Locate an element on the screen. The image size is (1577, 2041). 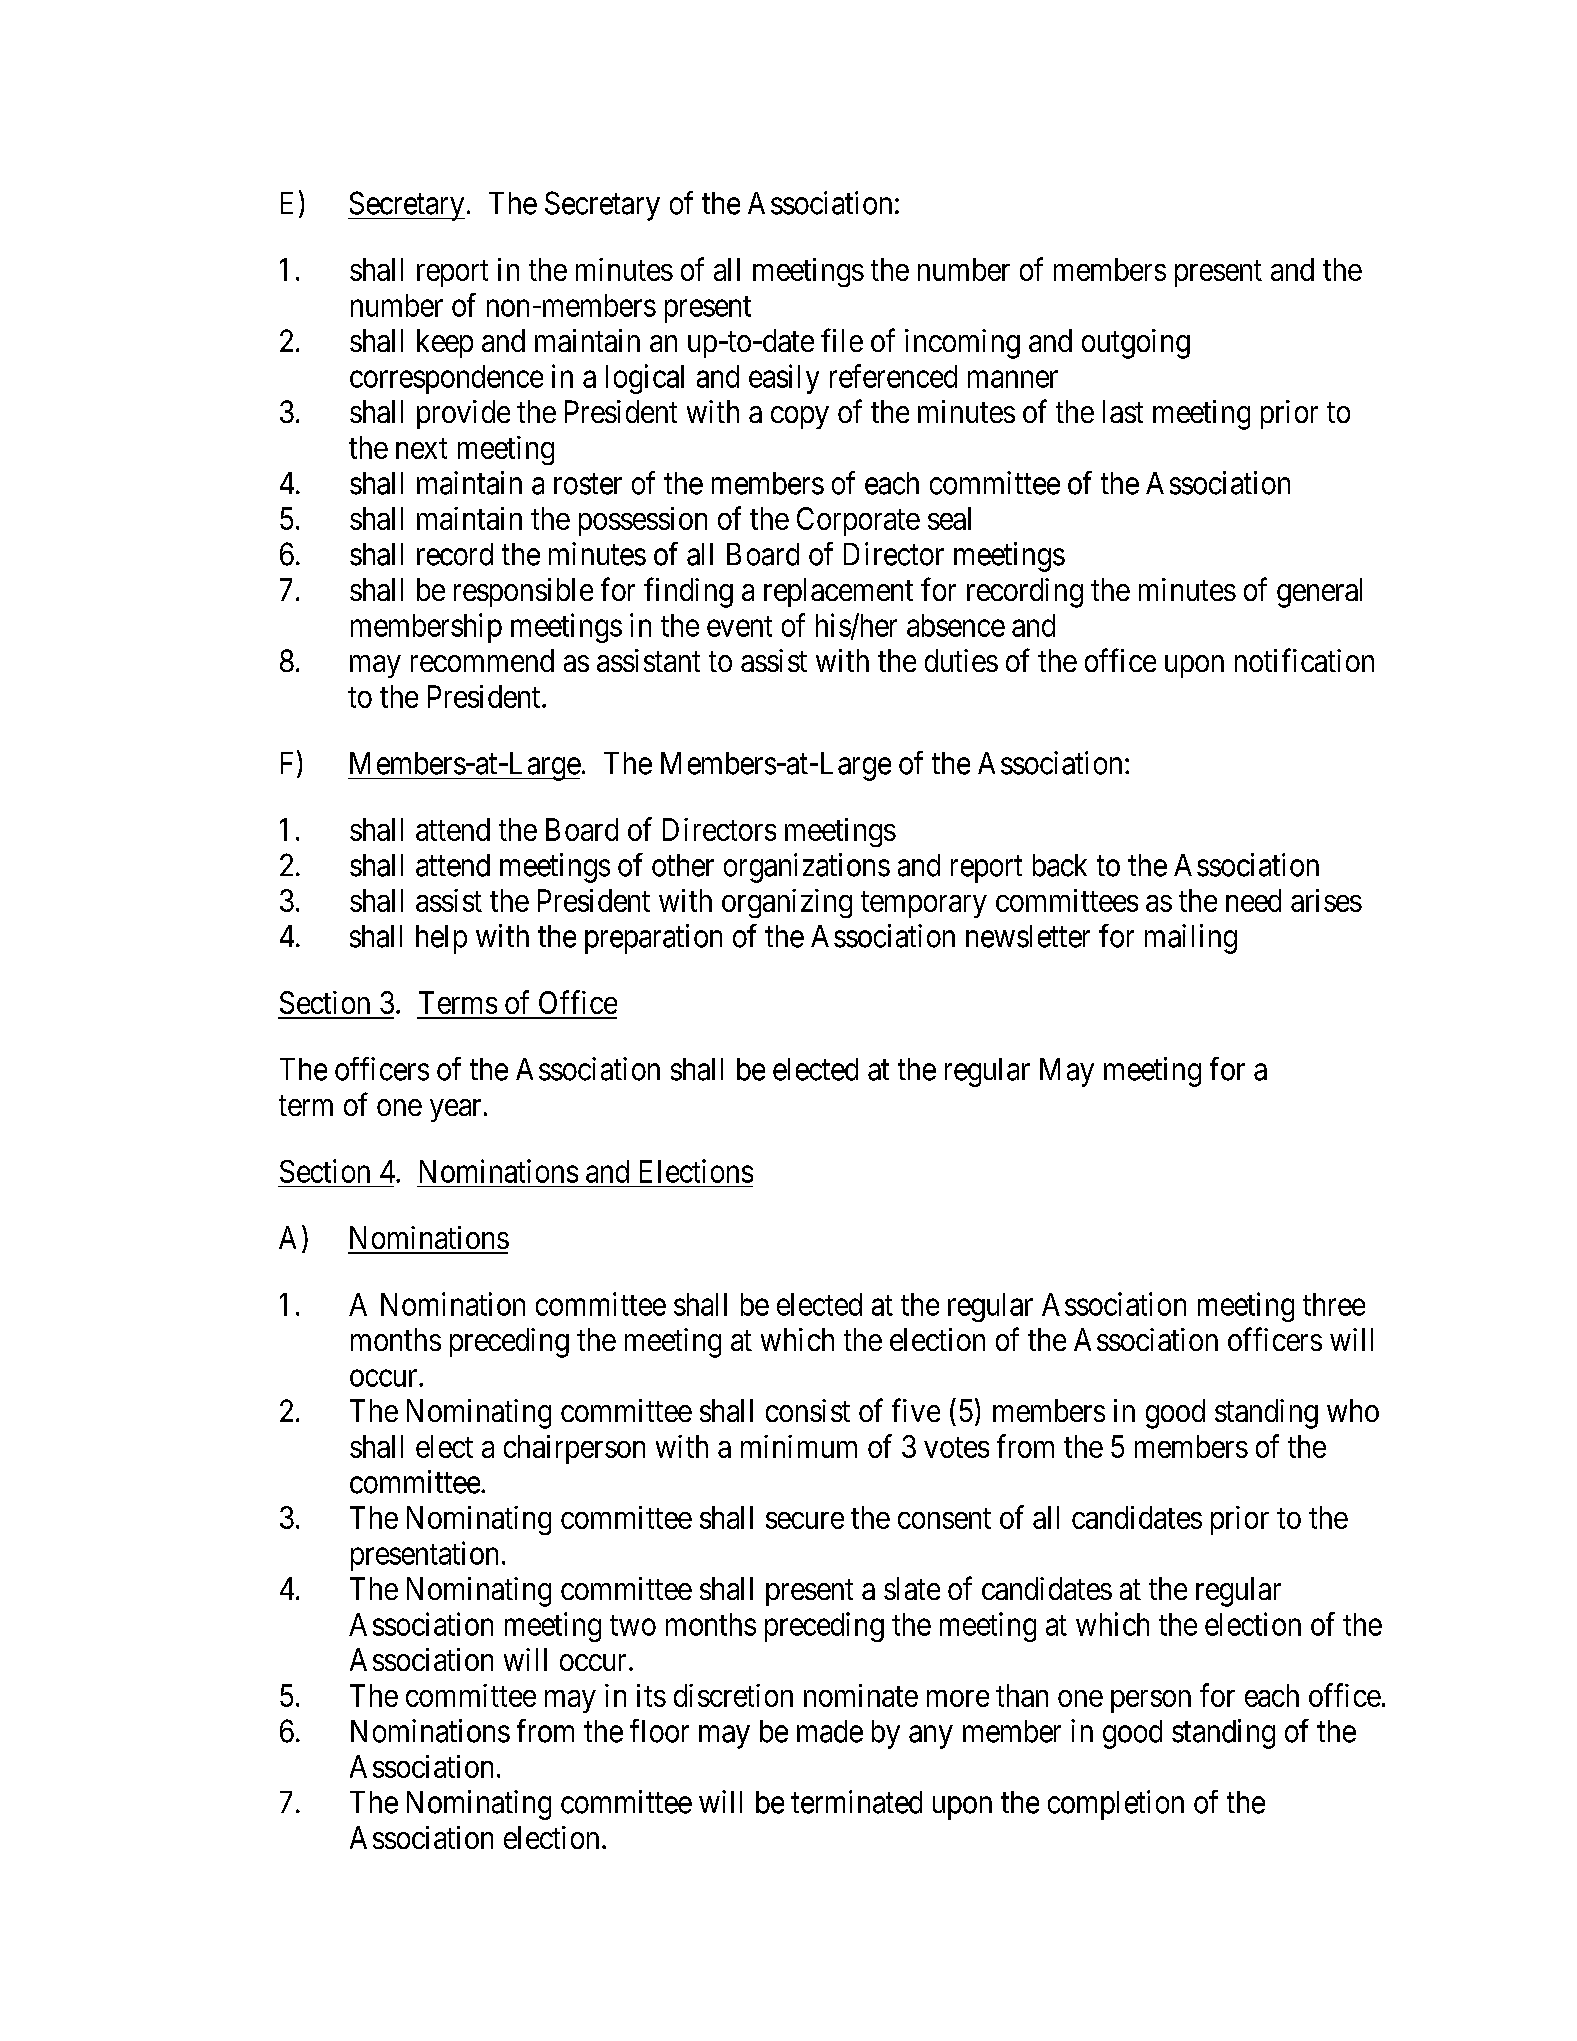
completion is located at coordinates (1116, 1805).
